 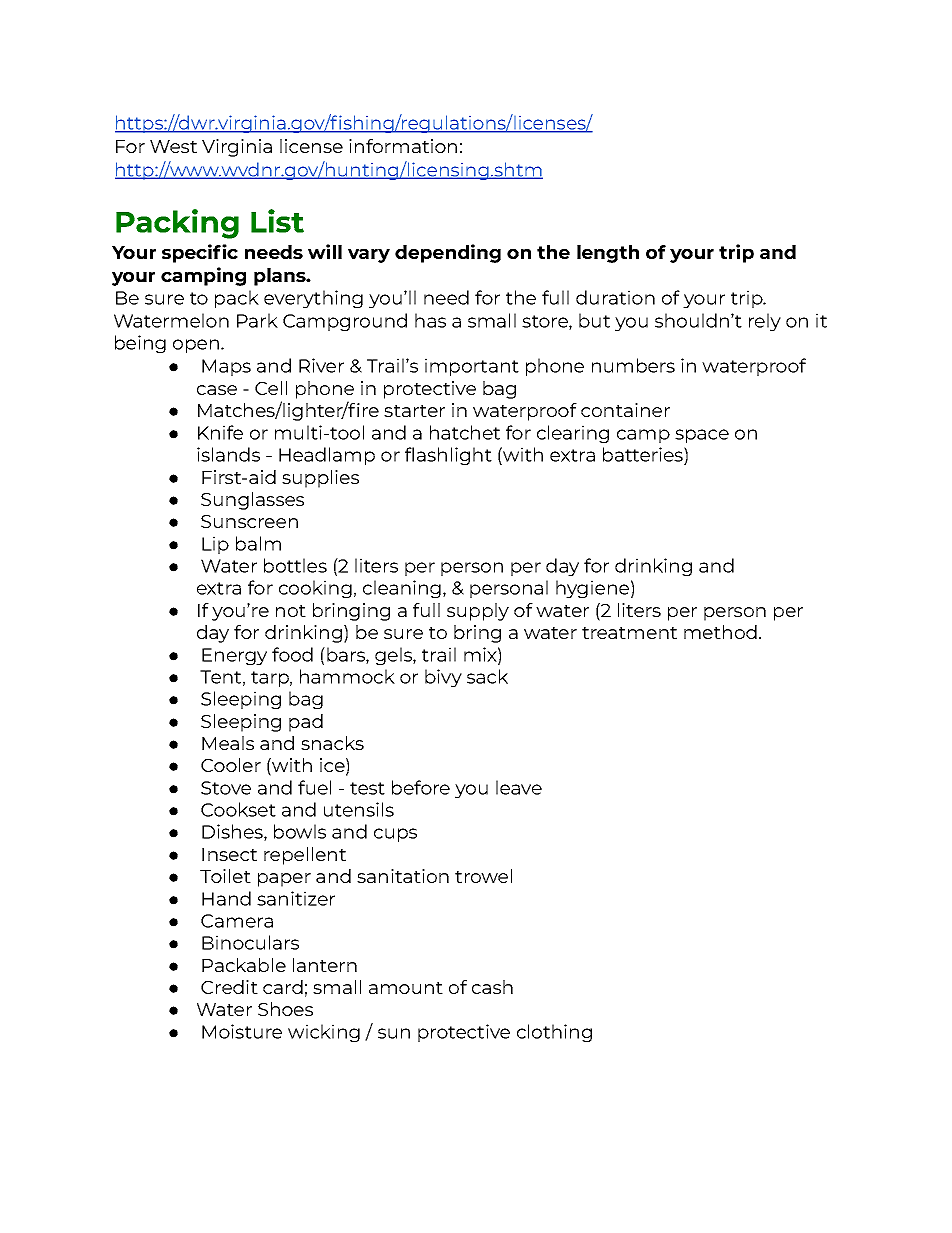 What do you see at coordinates (173, 146) in the screenshot?
I see `West` at bounding box center [173, 146].
